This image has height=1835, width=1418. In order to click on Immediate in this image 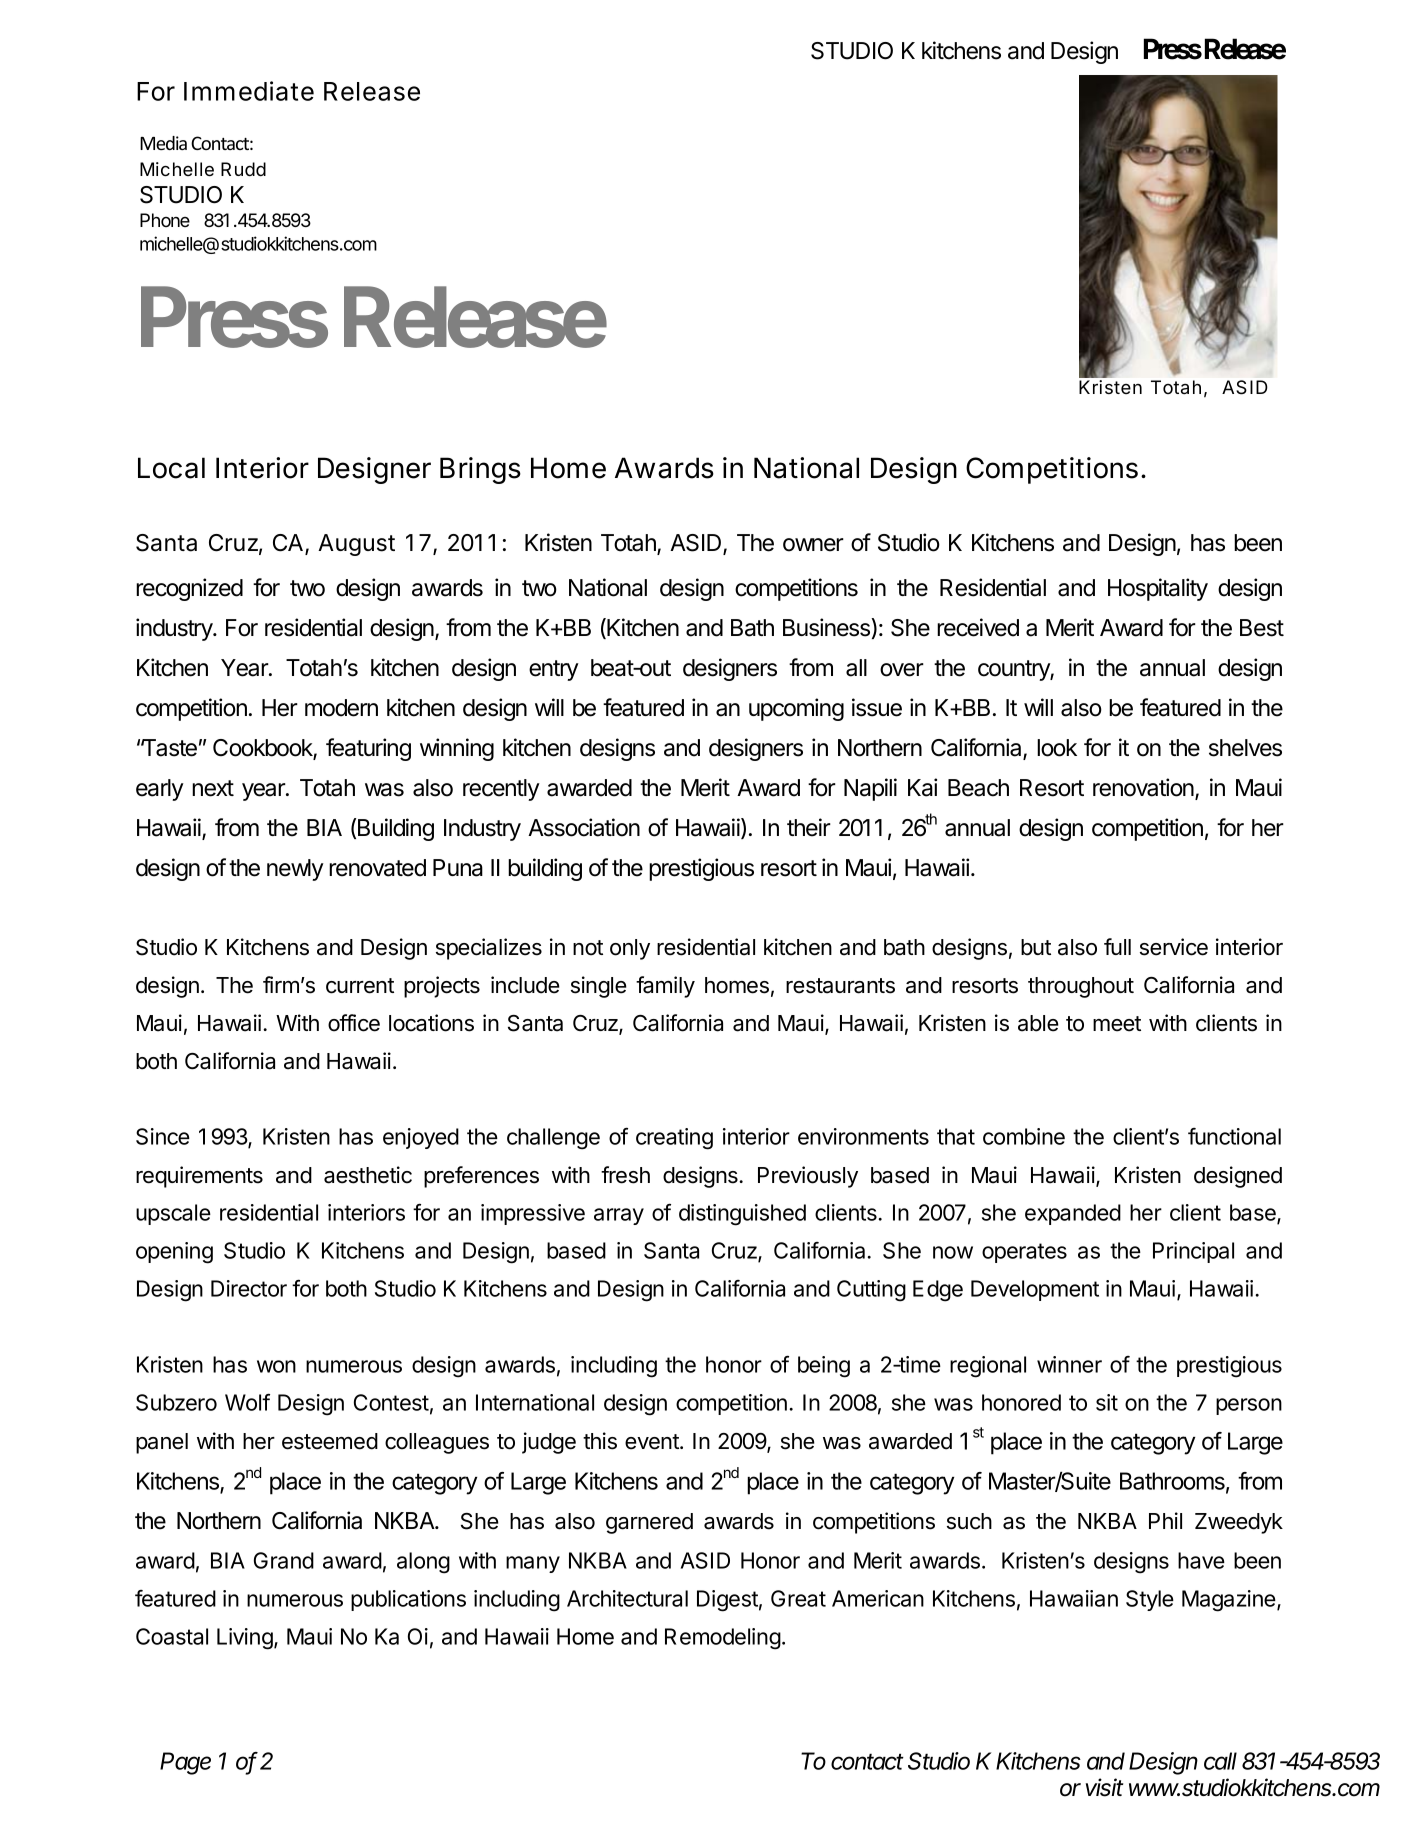, I will do `click(249, 91)`.
